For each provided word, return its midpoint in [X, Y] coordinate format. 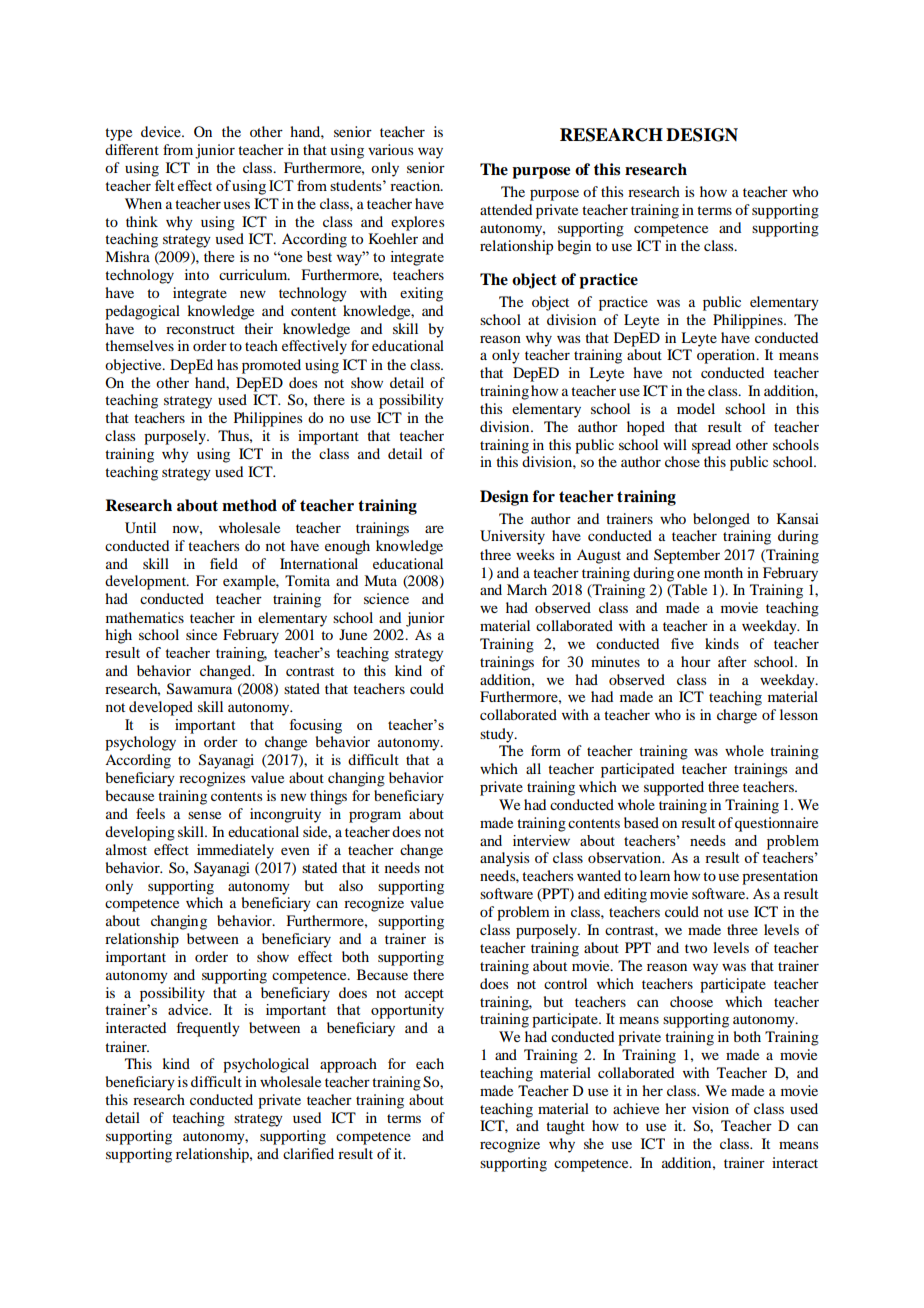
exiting [421, 294]
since [201, 634]
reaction [416, 185]
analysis [504, 859]
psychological [266, 1065]
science [386, 598]
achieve [636, 1108]
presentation [780, 877]
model [696, 408]
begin [574, 247]
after [732, 661]
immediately [235, 851]
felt [164, 185]
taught [565, 1127]
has [227, 364]
